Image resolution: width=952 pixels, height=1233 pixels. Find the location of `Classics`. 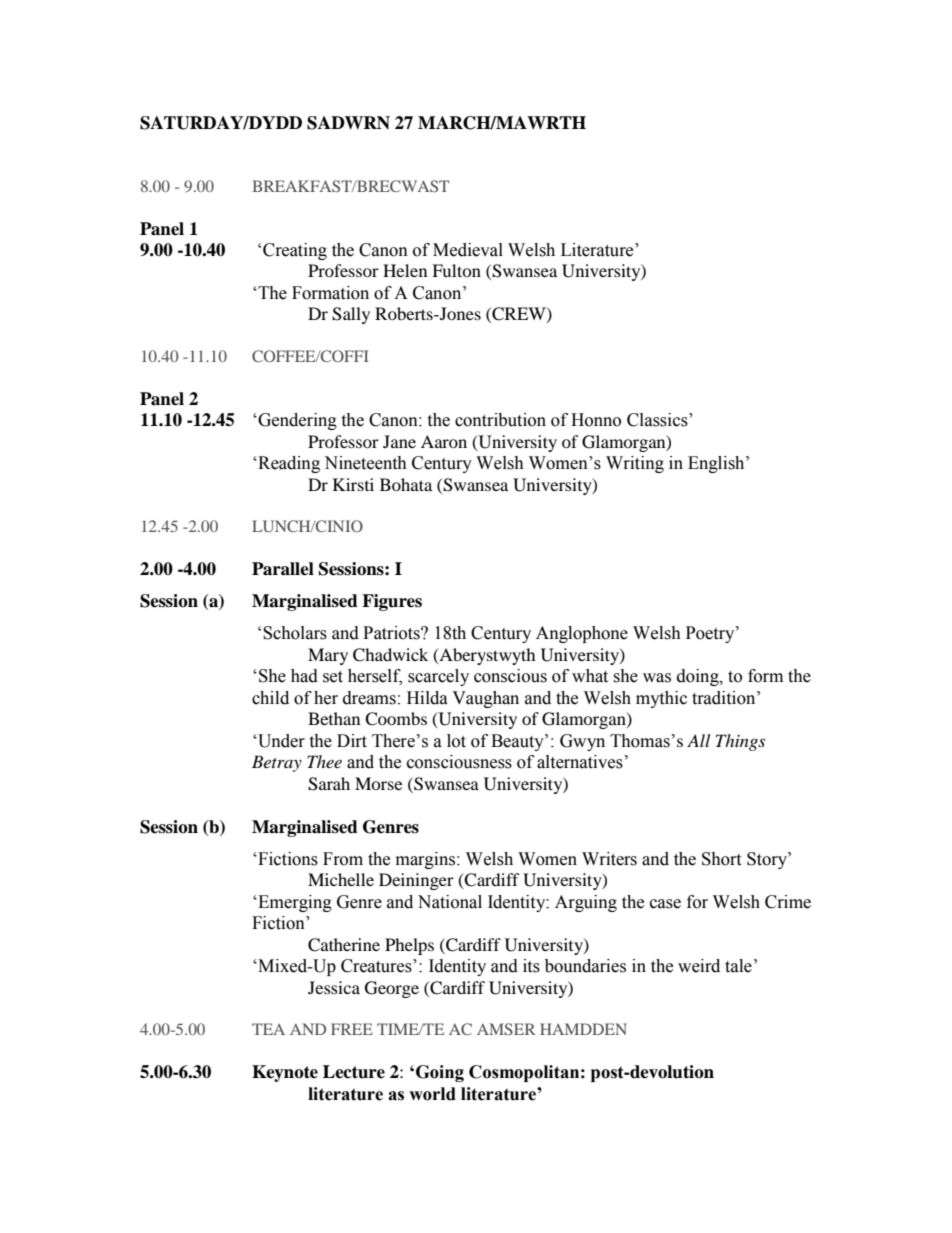

Classics is located at coordinates (658, 420).
